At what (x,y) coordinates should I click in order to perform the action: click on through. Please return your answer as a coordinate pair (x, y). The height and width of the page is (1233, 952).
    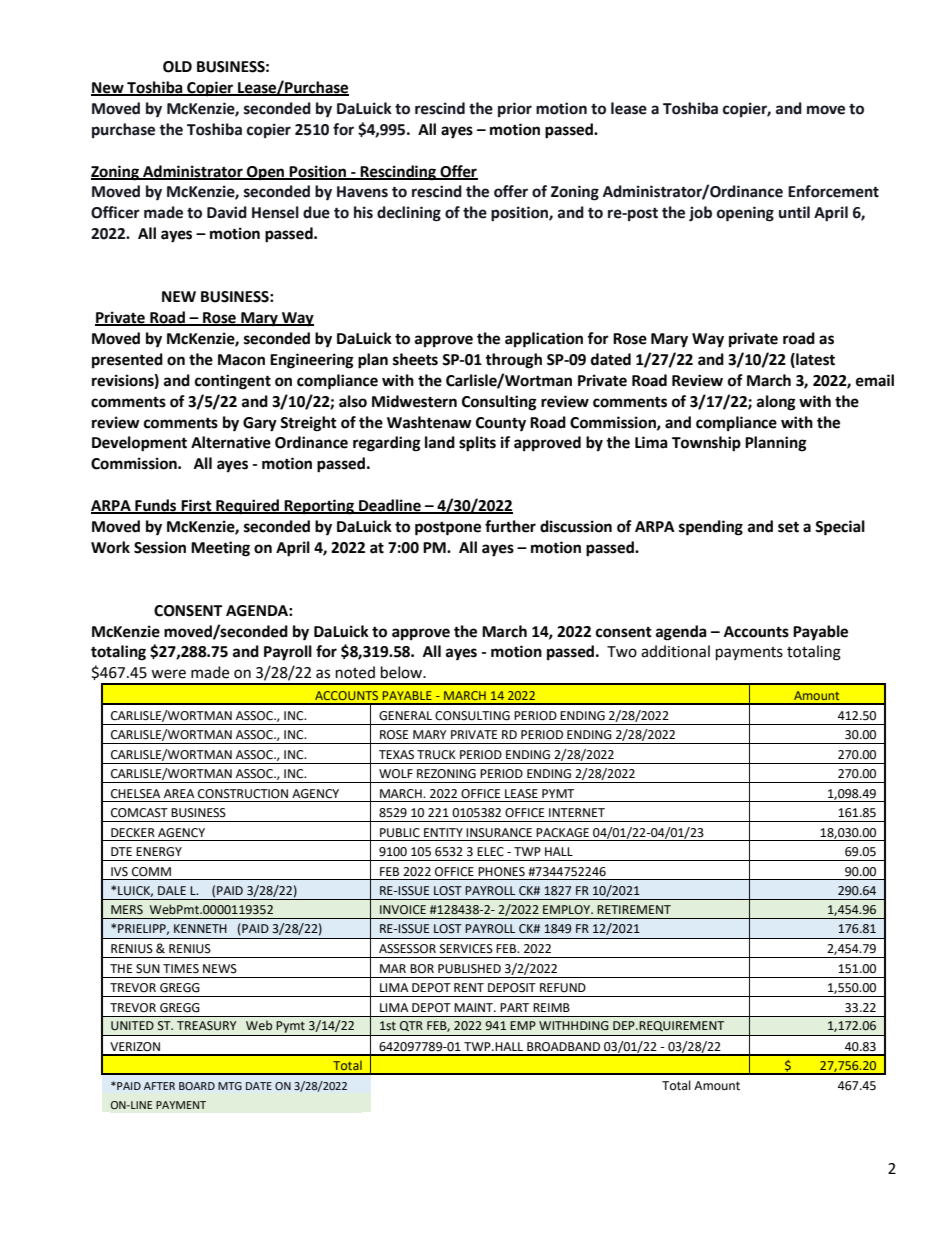
    Looking at the image, I should click on (513, 361).
